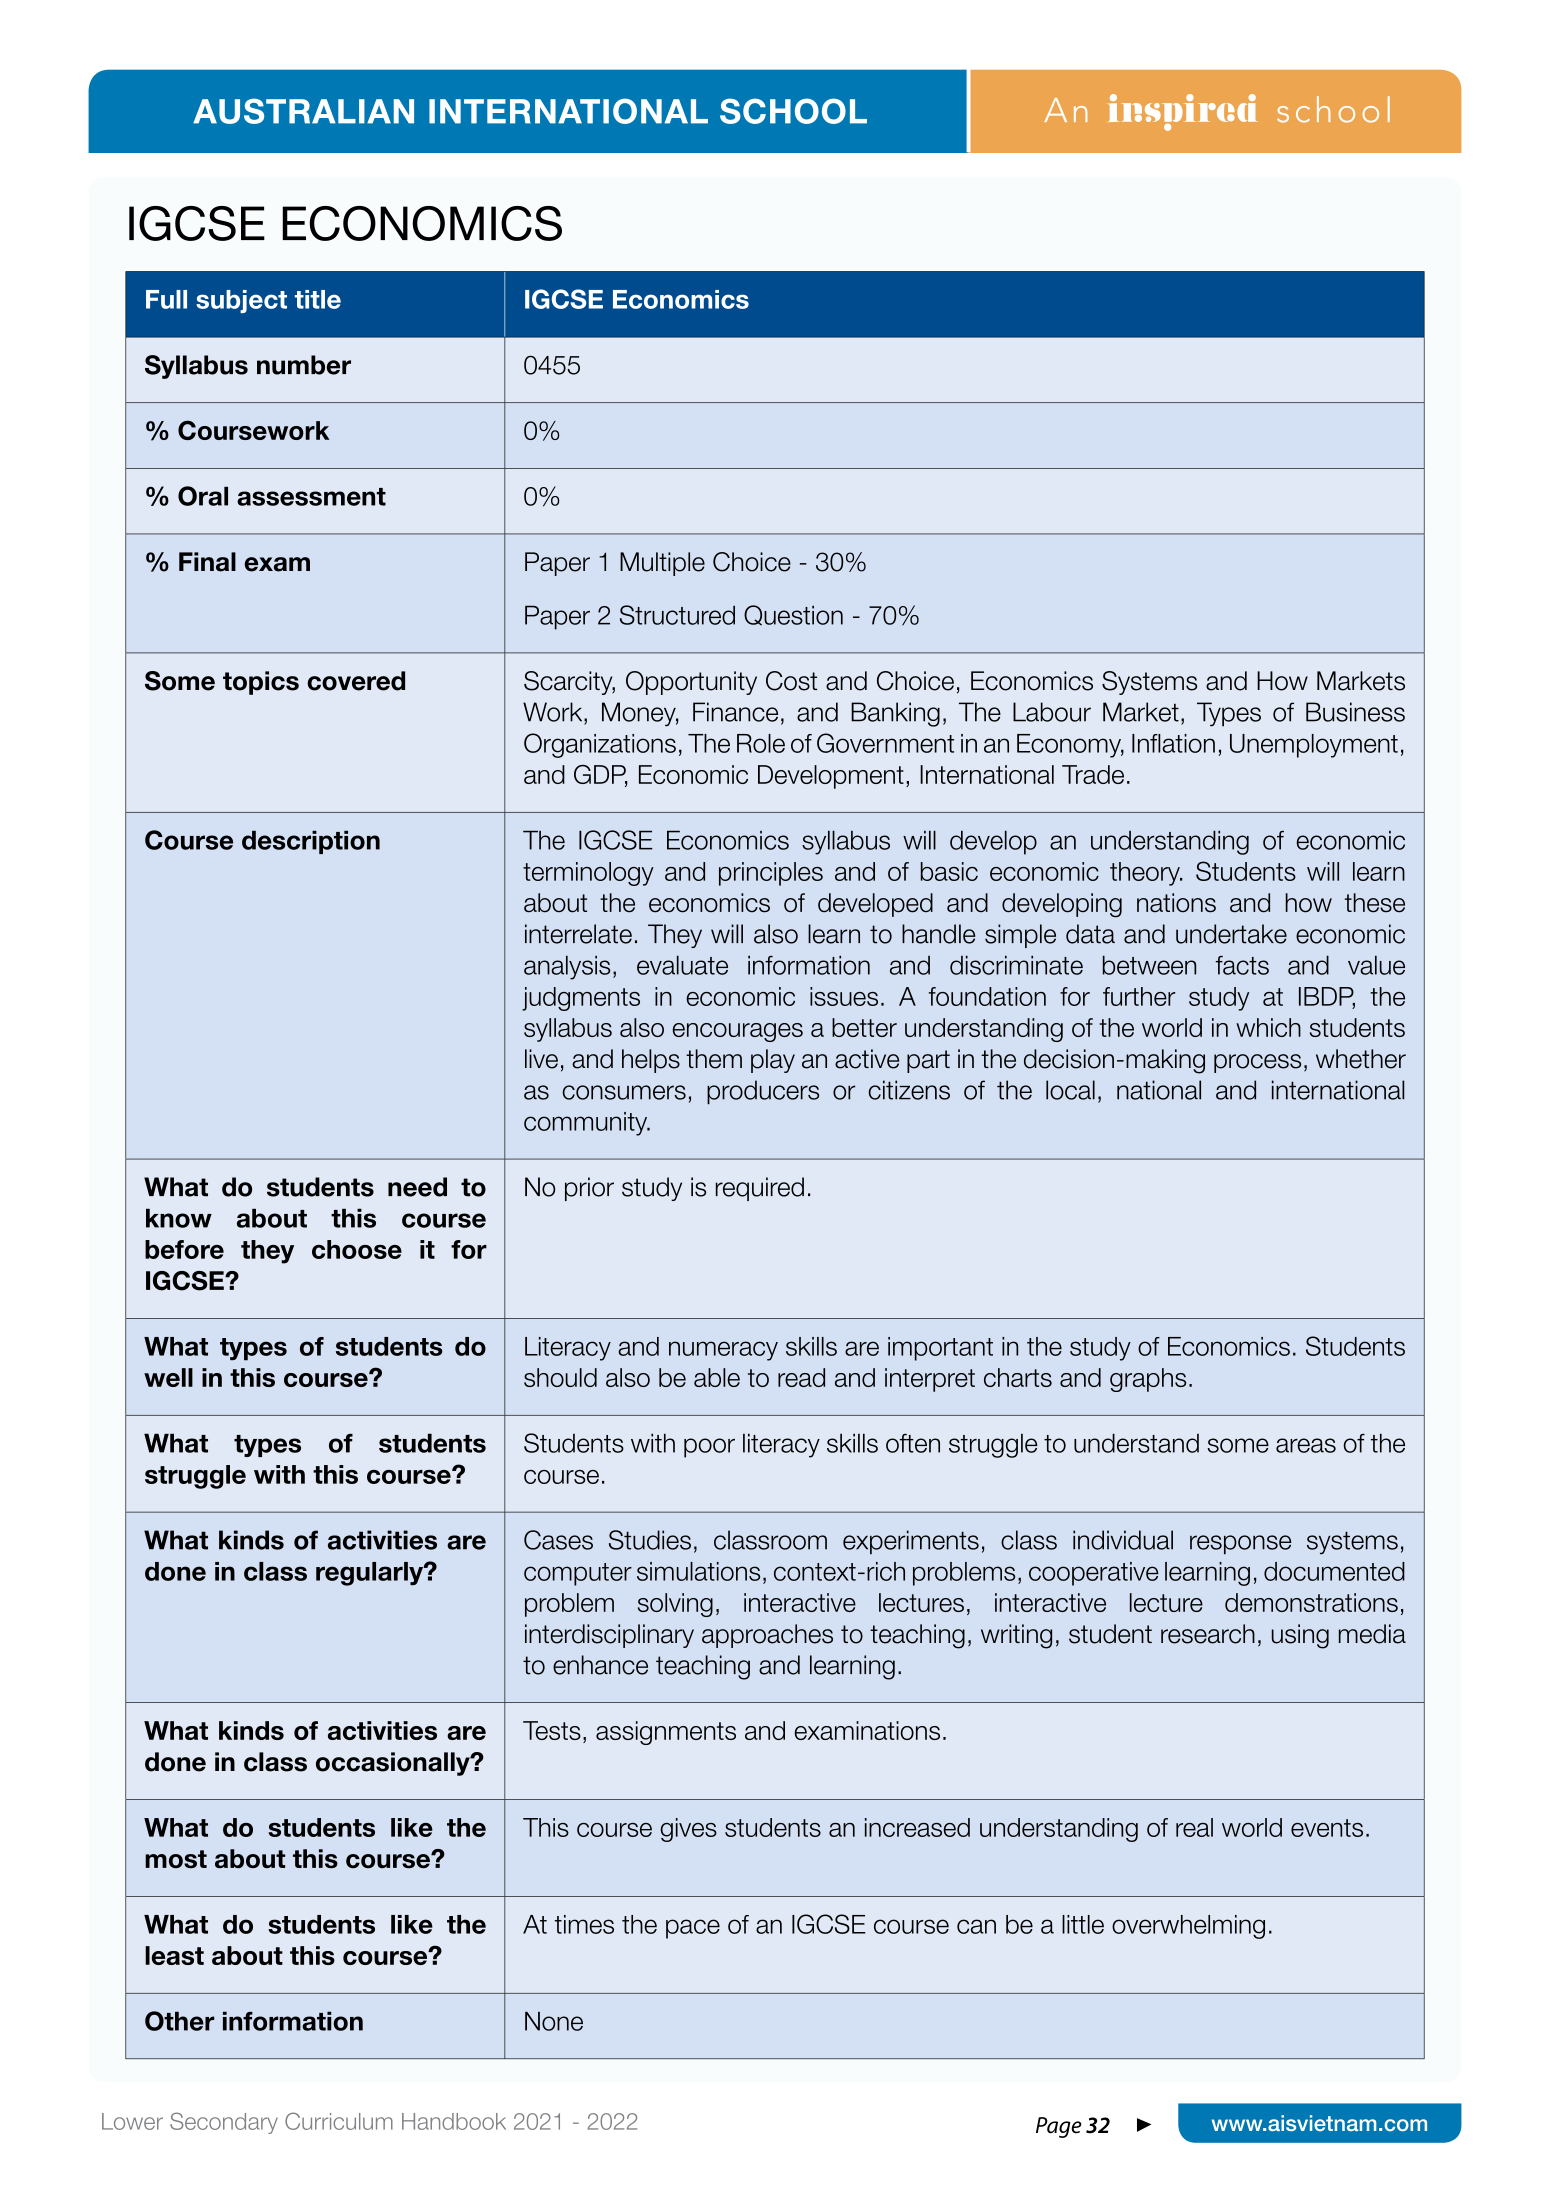 The image size is (1550, 2192). I want to click on Cases, so click(558, 1540).
